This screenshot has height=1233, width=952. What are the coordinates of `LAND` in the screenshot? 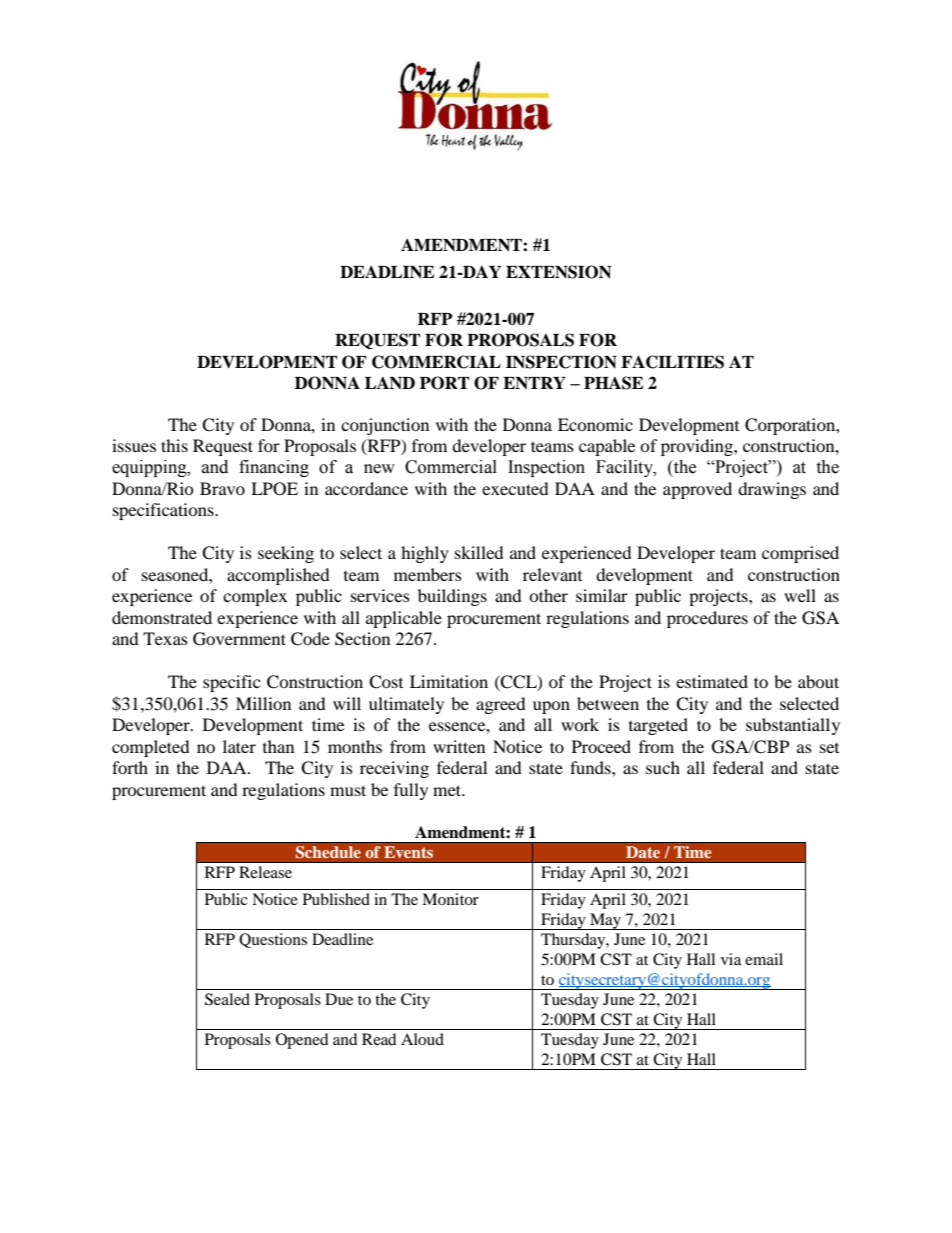 It's located at (390, 383).
